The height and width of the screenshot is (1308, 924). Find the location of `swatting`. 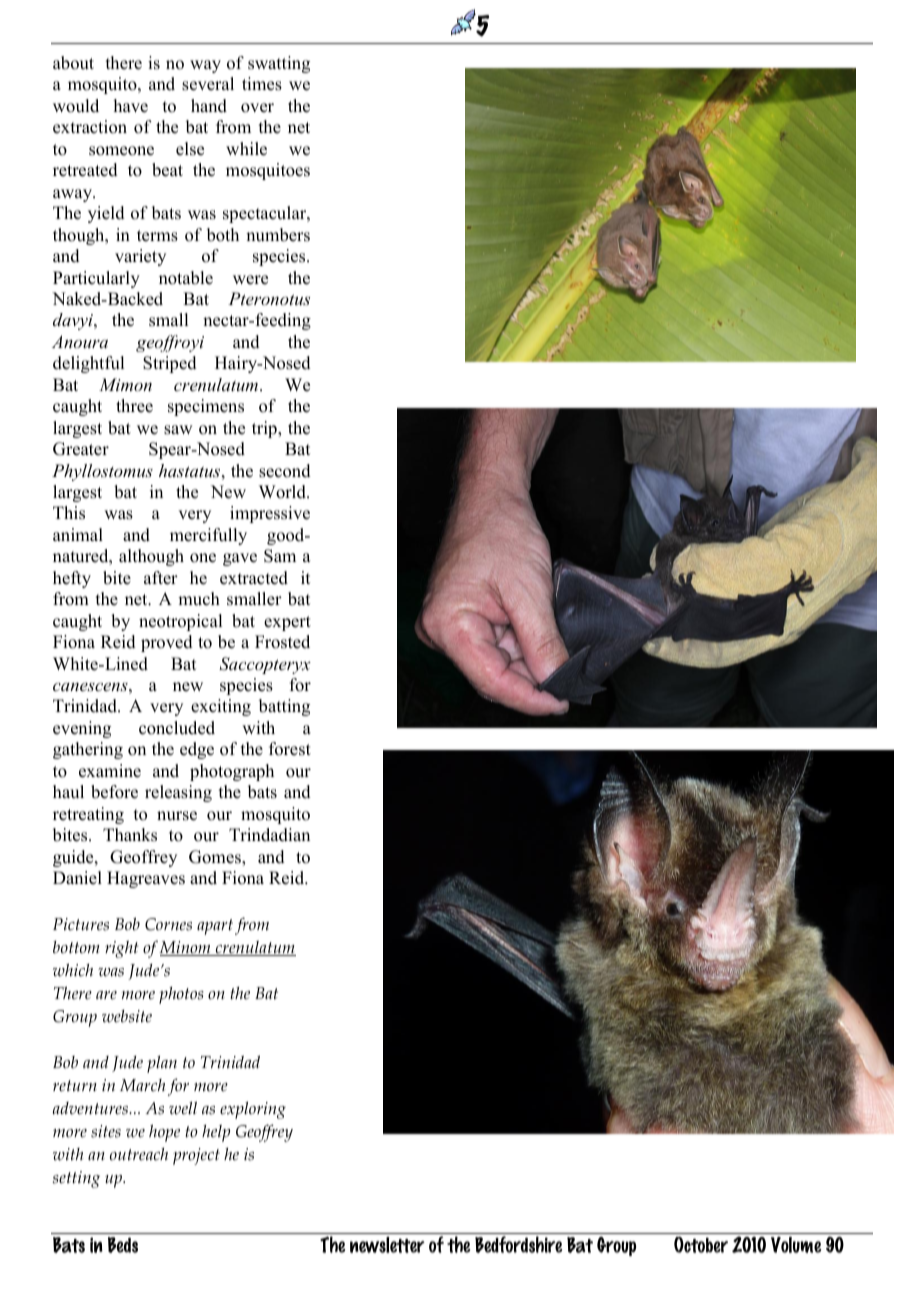

swatting is located at coordinates (279, 64).
